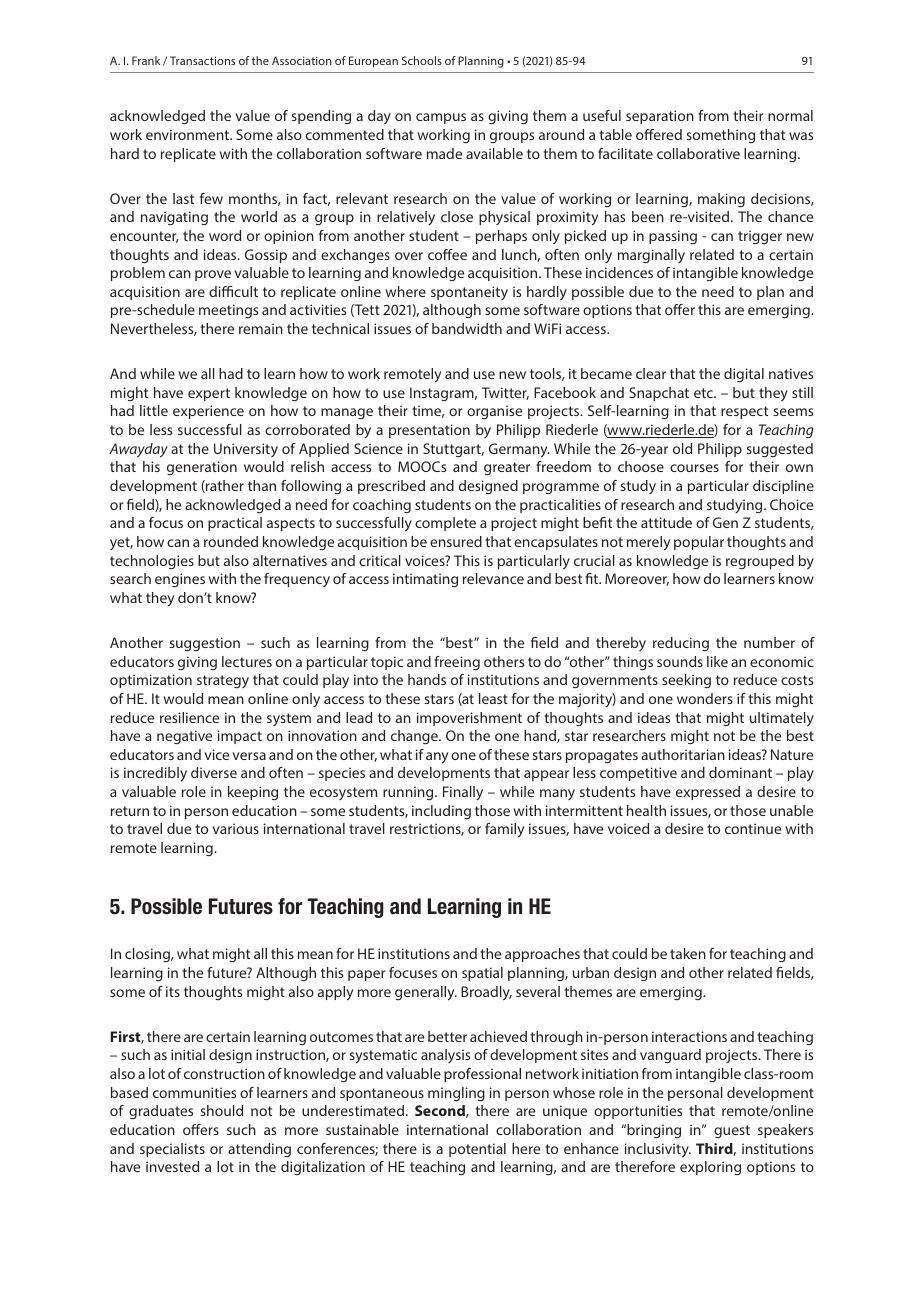 The height and width of the image is (1308, 924). Describe the element at coordinates (732, 1131) in the image. I see `guest` at that location.
